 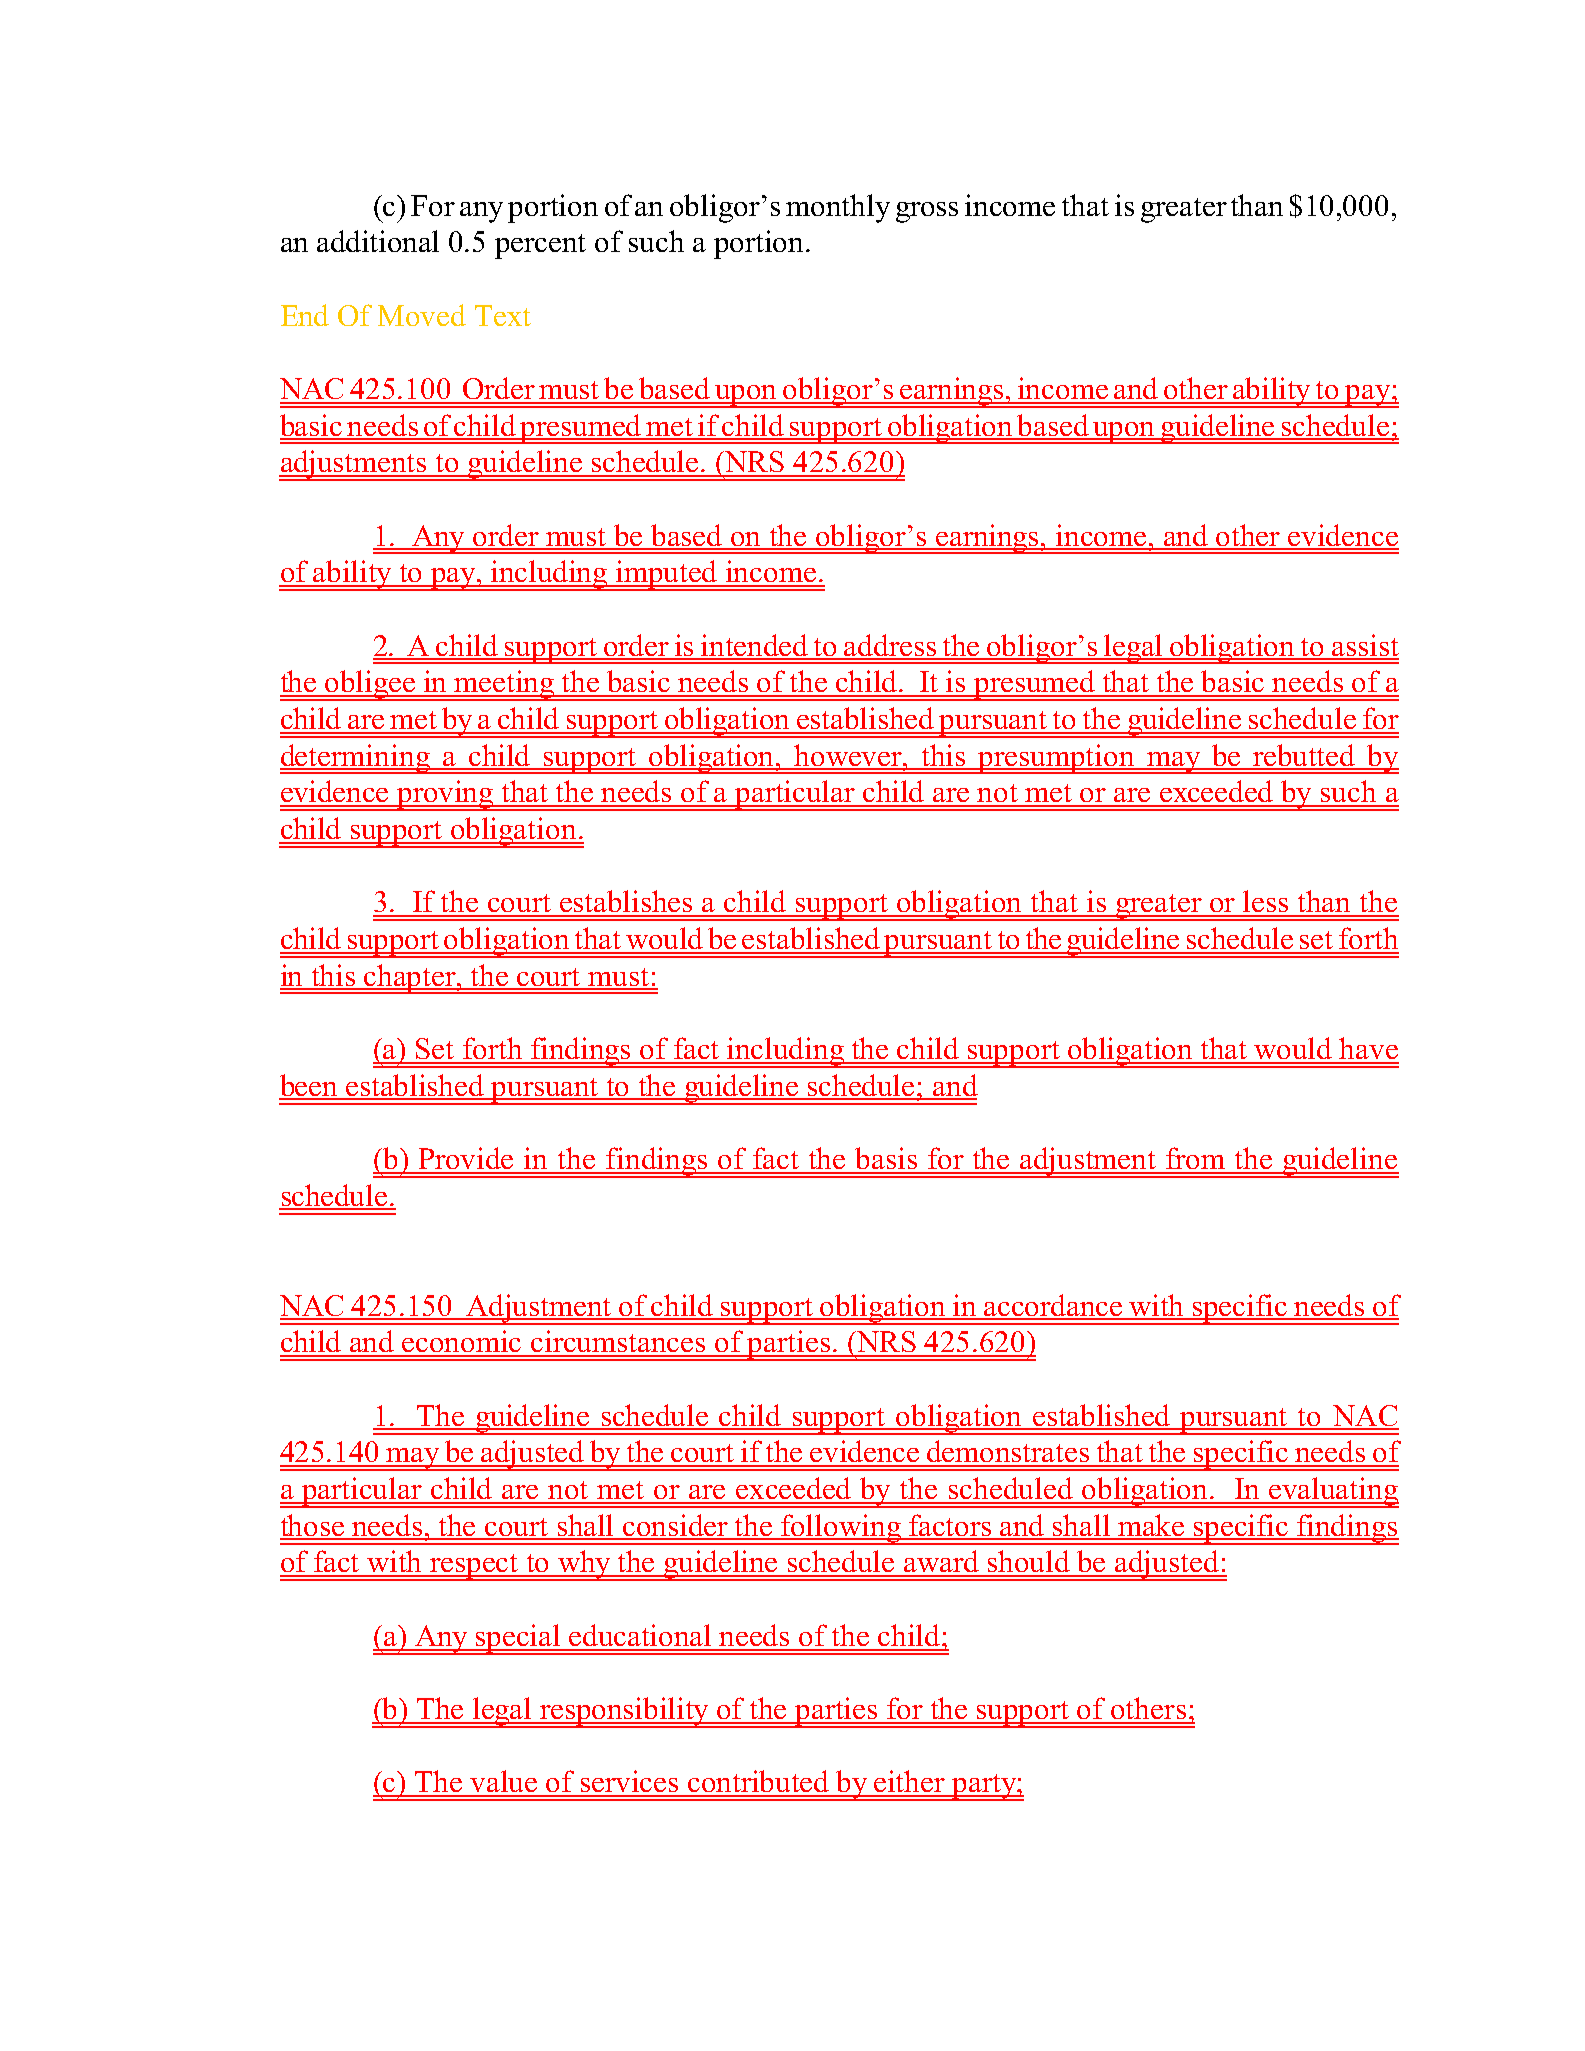 I want to click on gross, so click(x=927, y=212).
